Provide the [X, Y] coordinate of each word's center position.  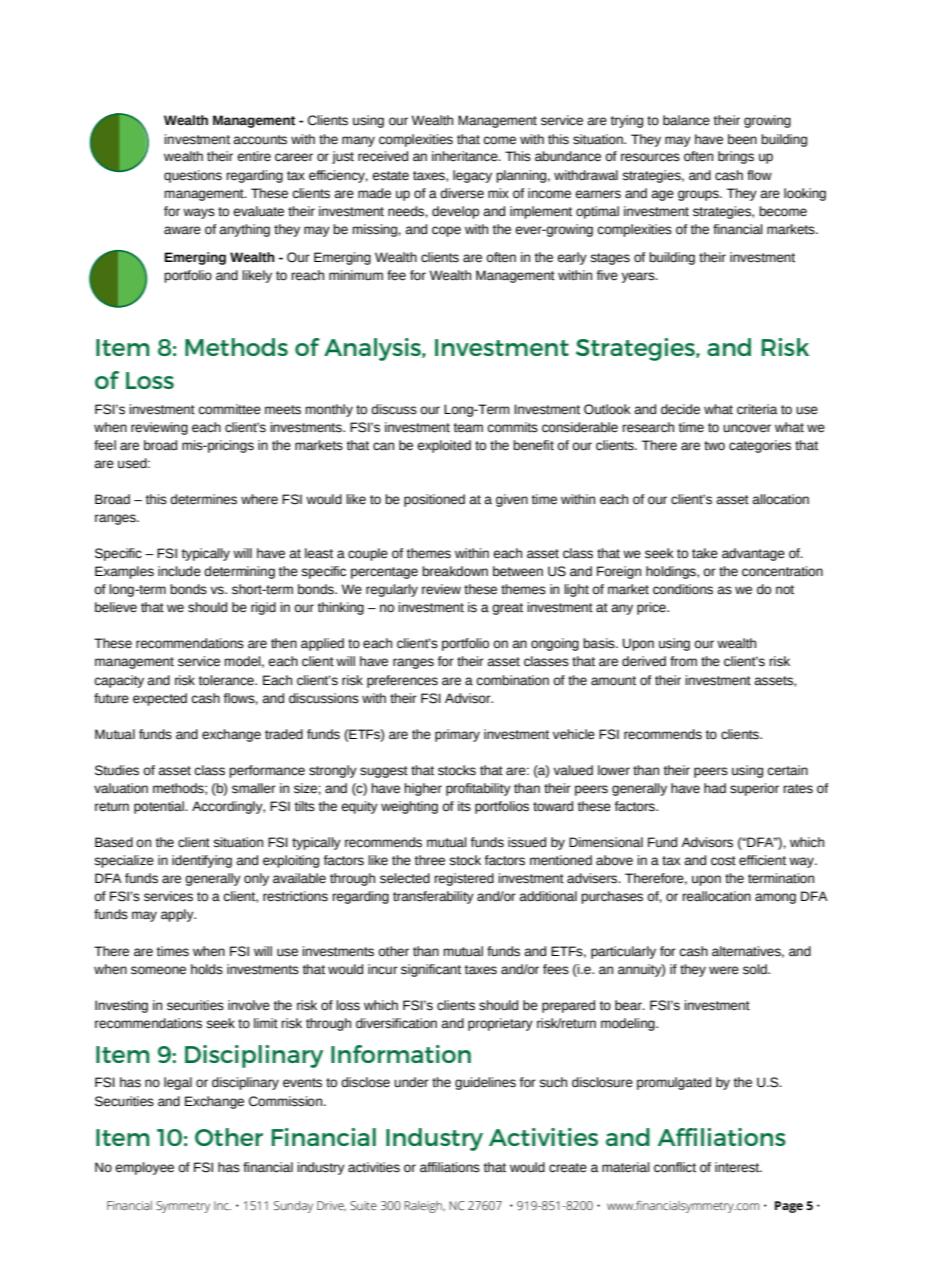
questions [193, 176]
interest [738, 1167]
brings [736, 157]
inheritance [466, 156]
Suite [363, 1205]
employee [144, 1168]
